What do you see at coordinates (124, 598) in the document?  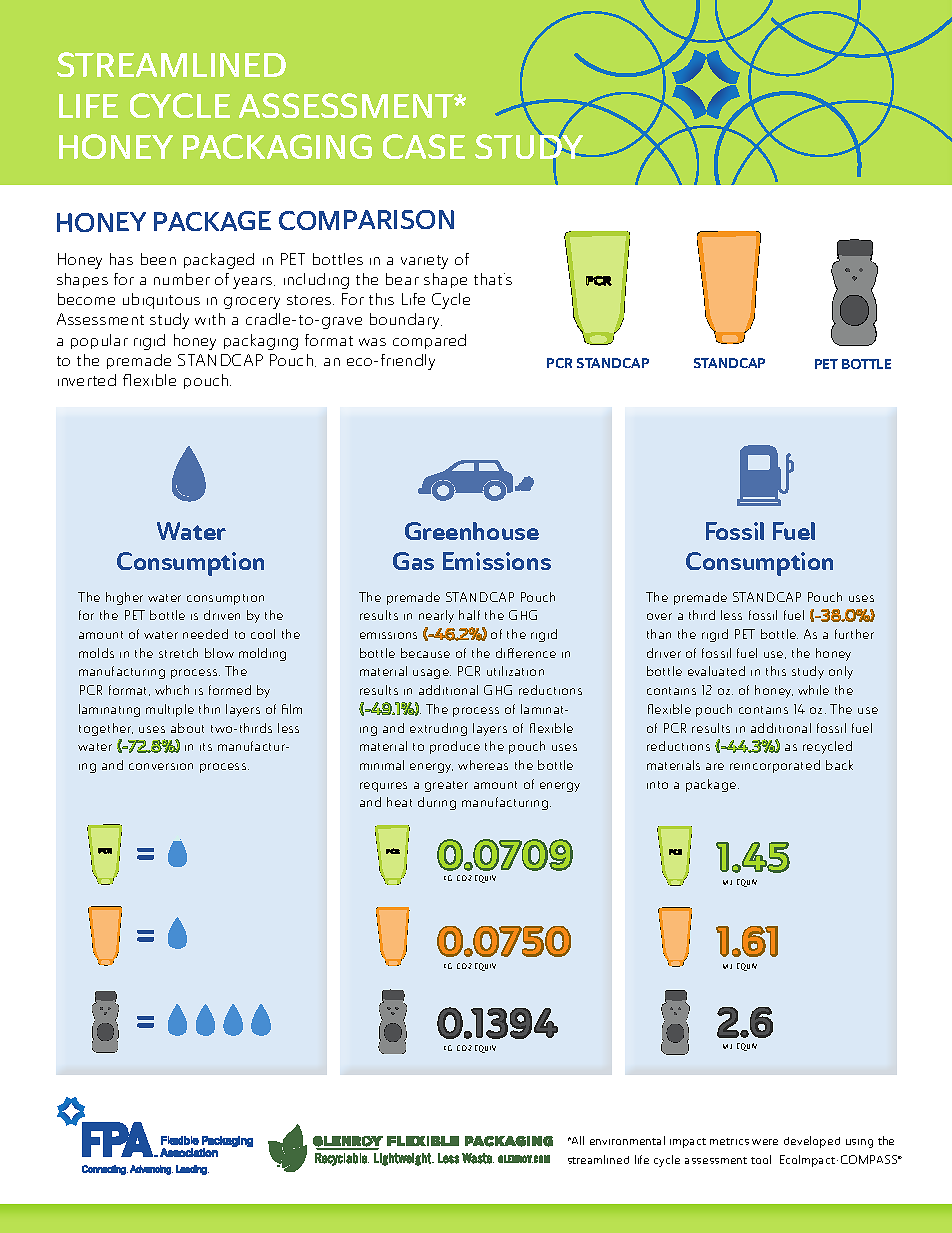 I see `higher` at bounding box center [124, 598].
